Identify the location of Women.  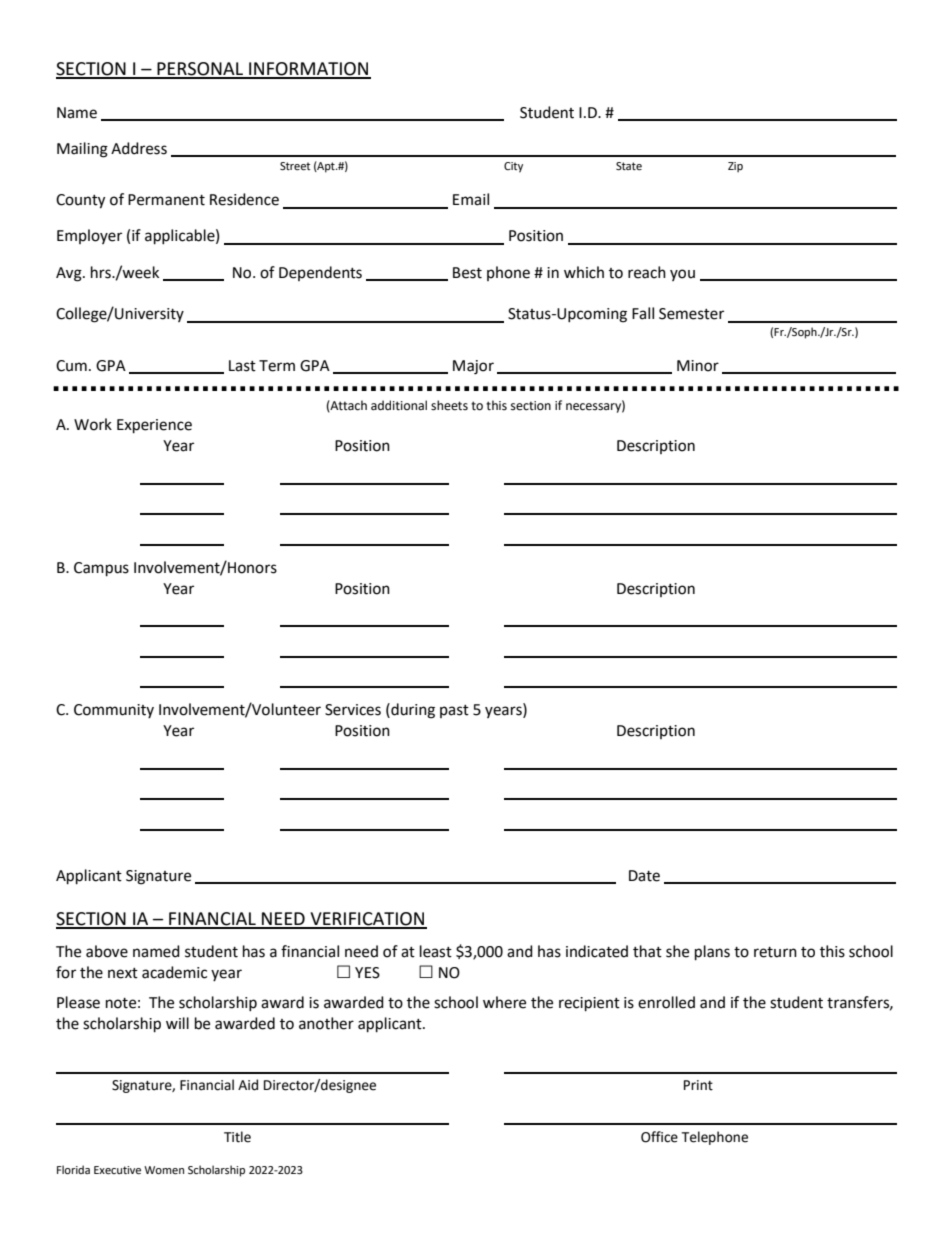
(164, 1170).
